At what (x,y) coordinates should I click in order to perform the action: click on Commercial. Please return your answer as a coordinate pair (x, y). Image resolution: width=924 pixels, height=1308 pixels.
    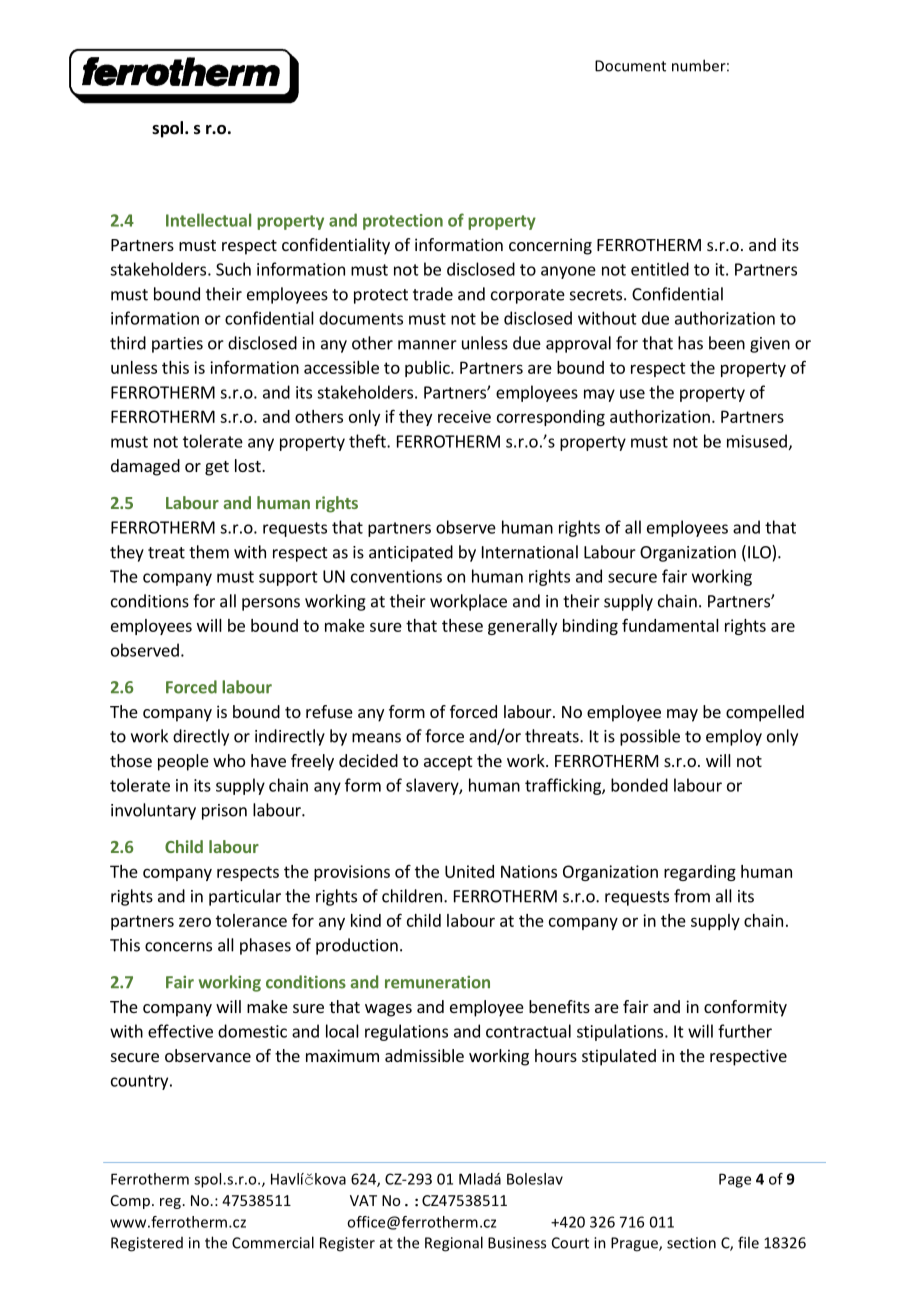
    Looking at the image, I should click on (273, 1242).
